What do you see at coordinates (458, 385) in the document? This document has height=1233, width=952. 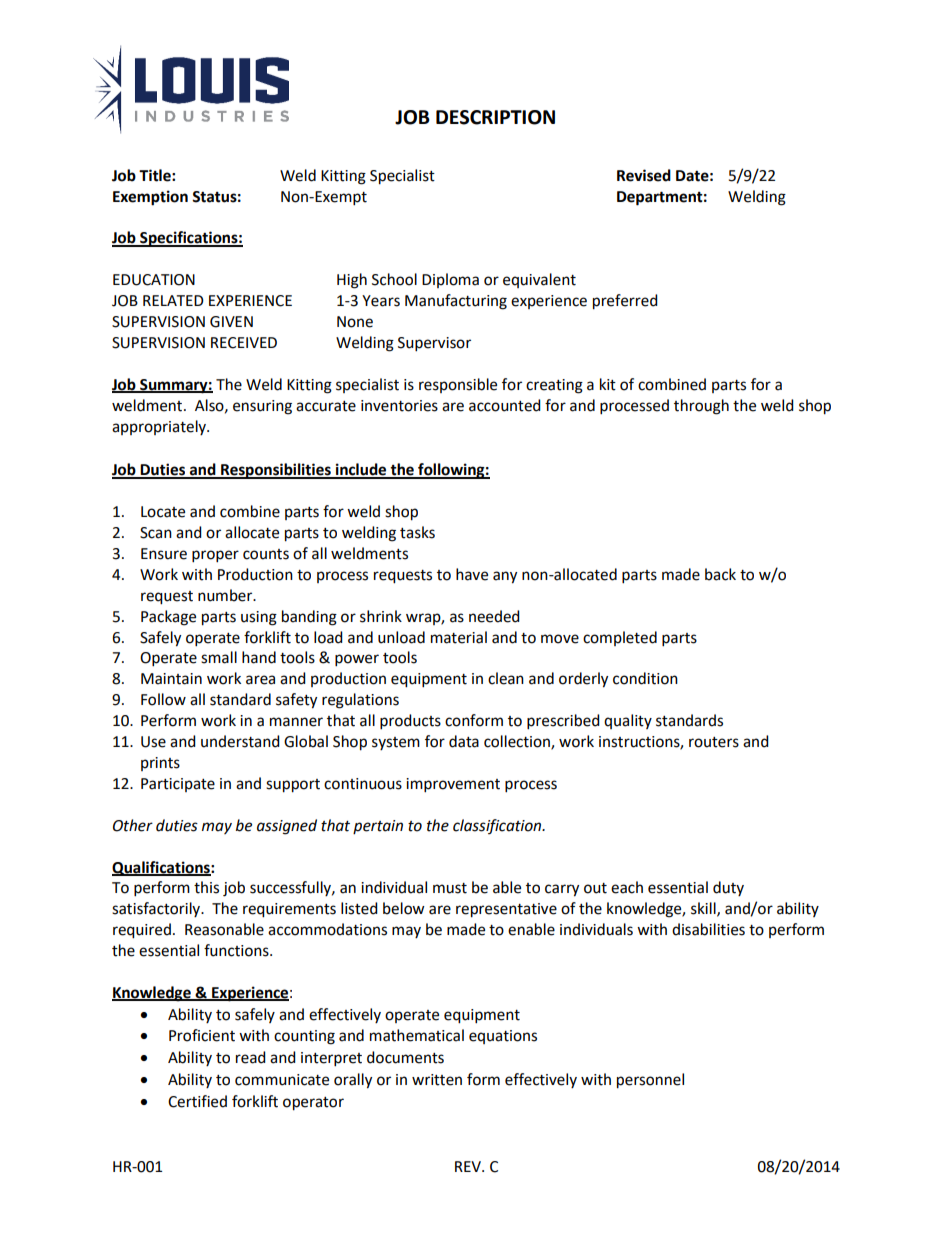 I see `responsible` at bounding box center [458, 385].
